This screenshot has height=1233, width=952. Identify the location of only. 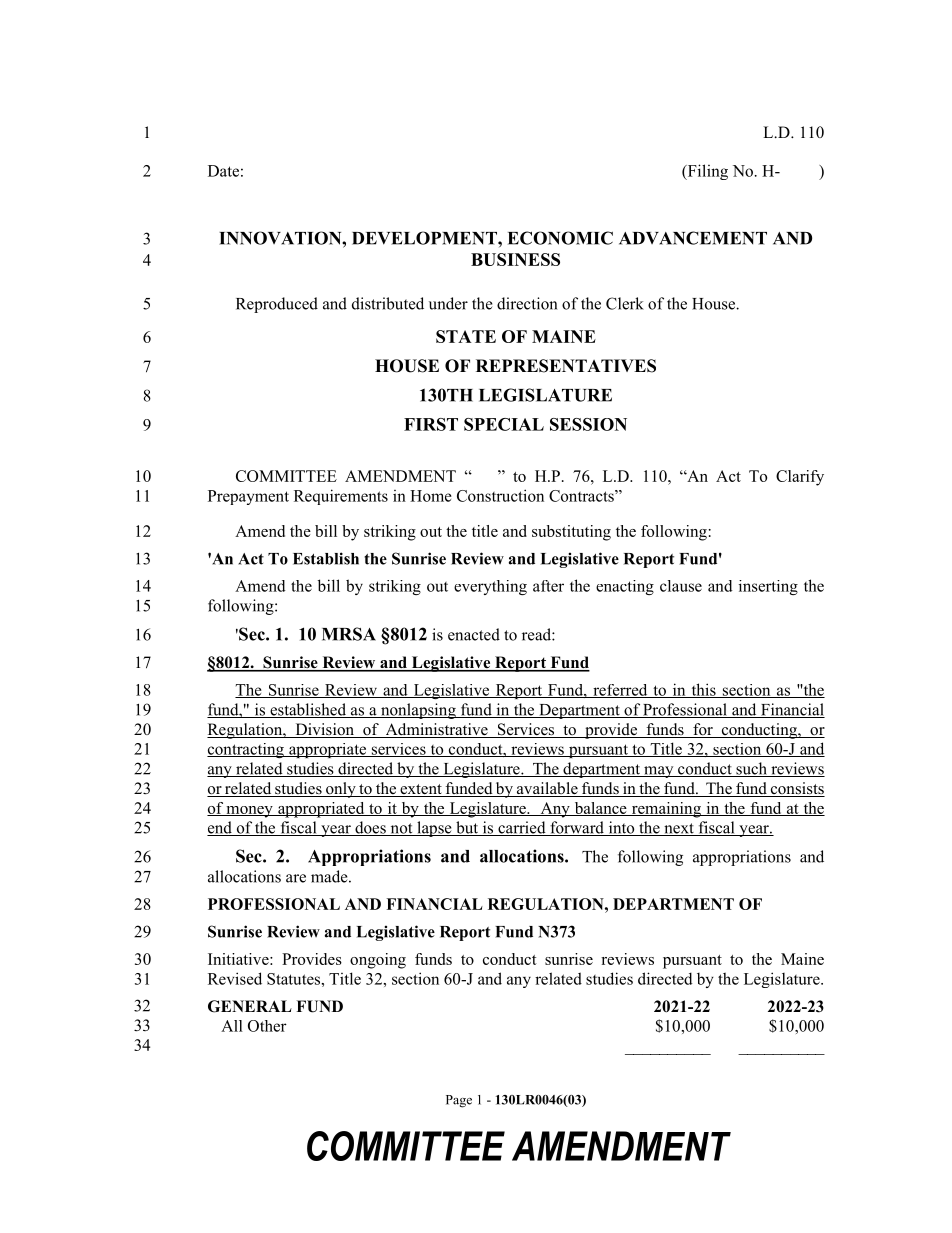
(341, 790).
